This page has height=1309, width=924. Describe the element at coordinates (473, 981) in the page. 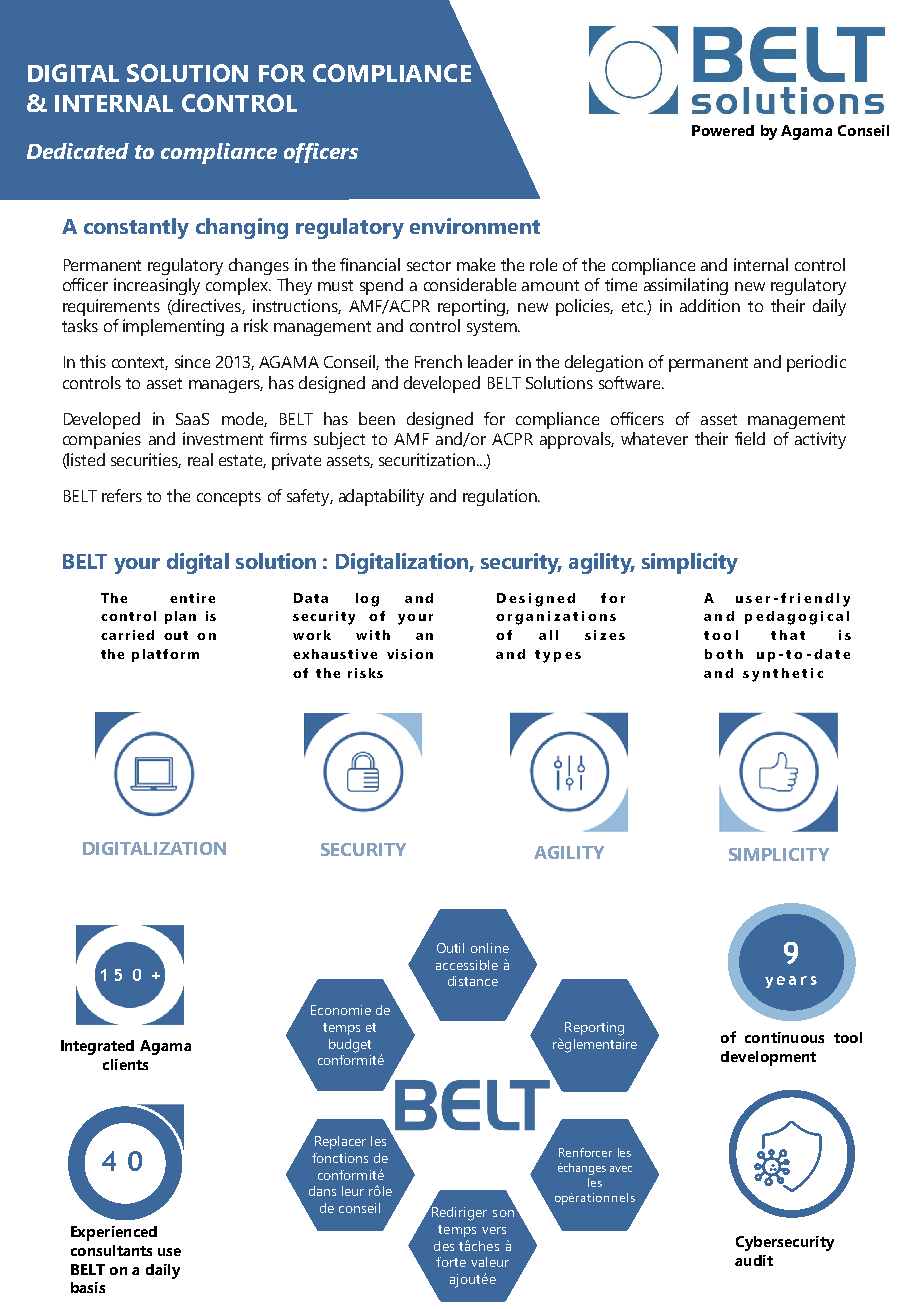

I see `distance` at that location.
